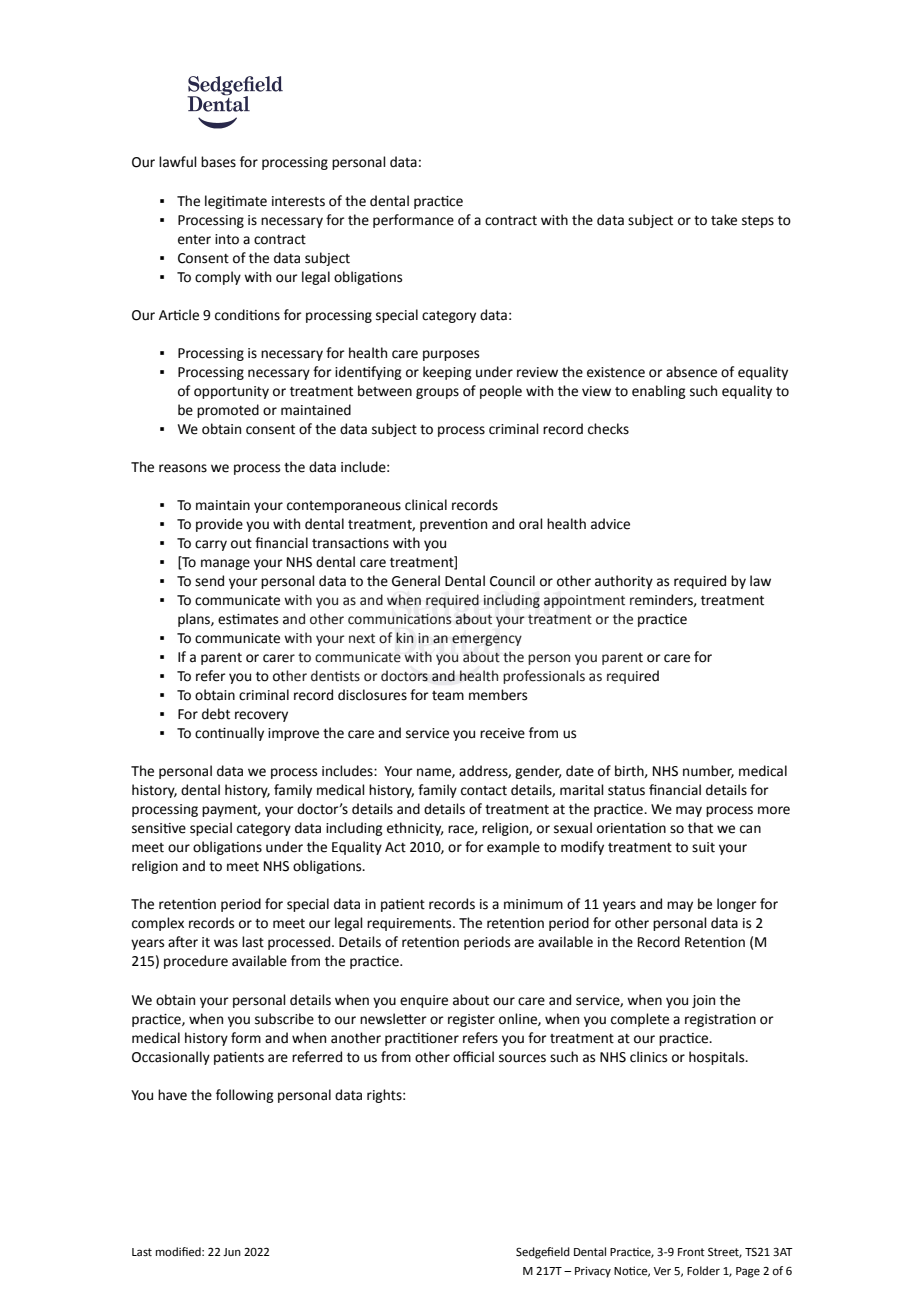  Describe the element at coordinates (724, 220) in the document. I see `take` at that location.
